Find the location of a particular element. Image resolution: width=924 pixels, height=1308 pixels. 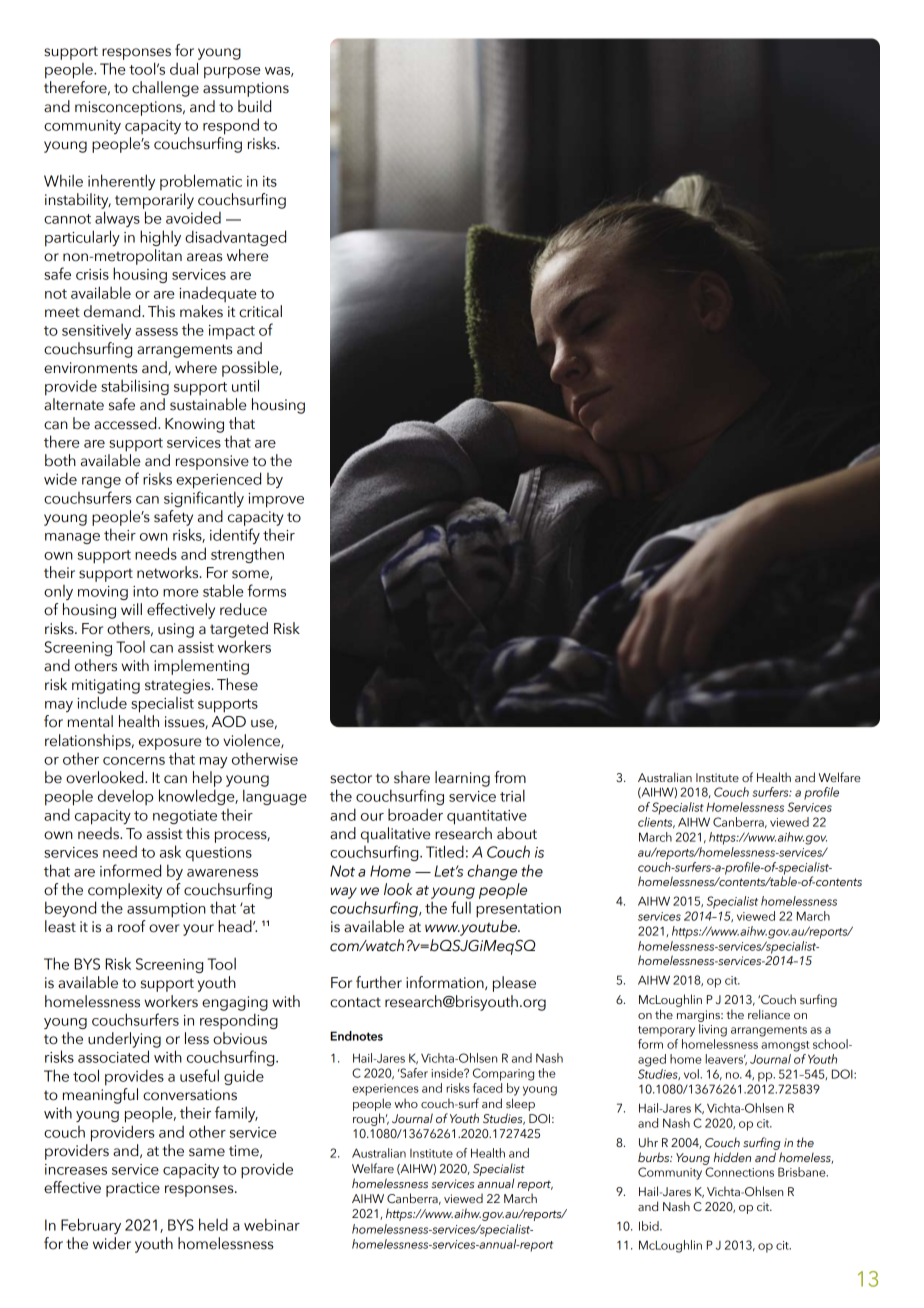

share is located at coordinates (412, 777).
